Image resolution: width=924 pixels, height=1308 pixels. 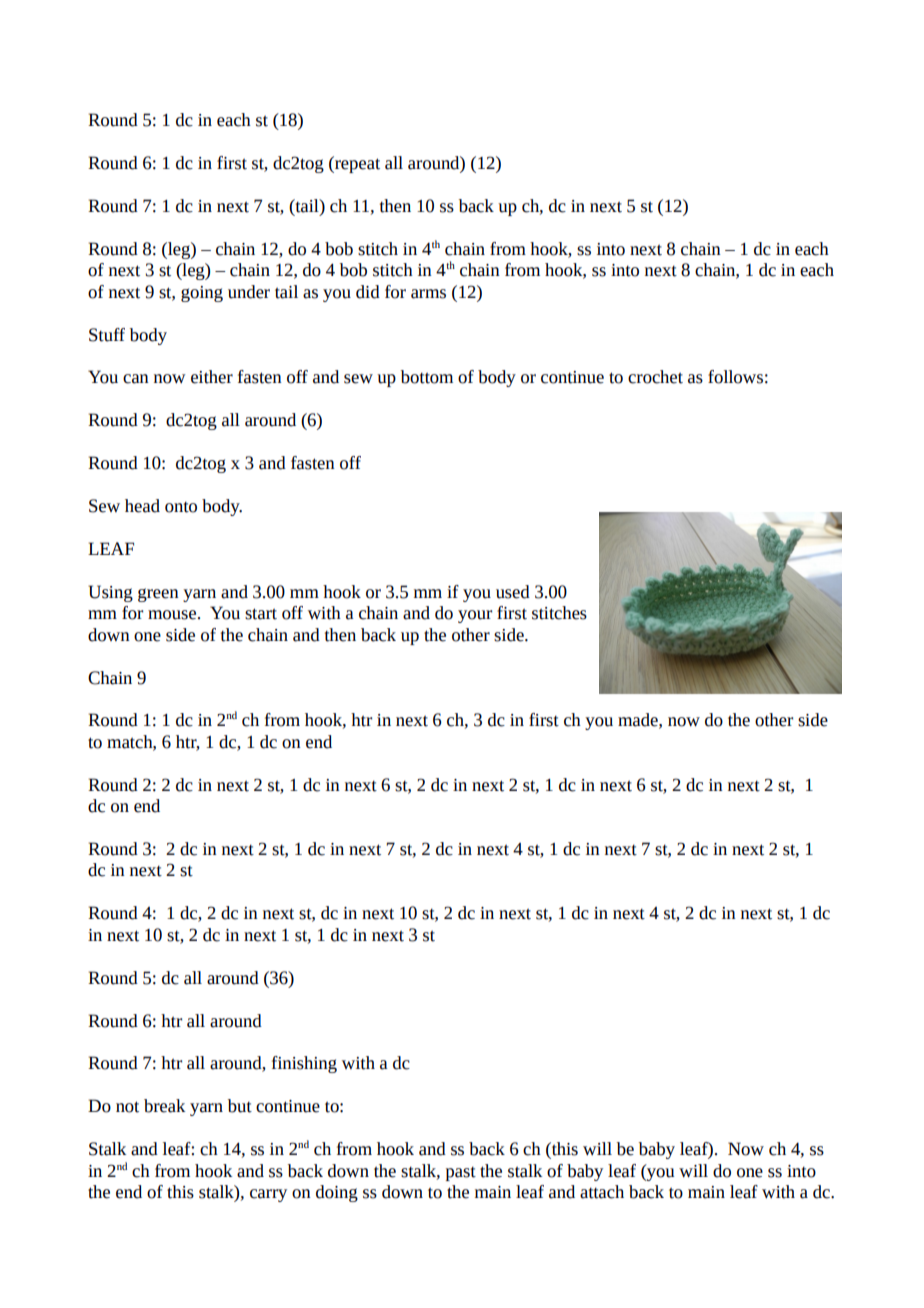 I want to click on finishing, so click(x=304, y=1064).
